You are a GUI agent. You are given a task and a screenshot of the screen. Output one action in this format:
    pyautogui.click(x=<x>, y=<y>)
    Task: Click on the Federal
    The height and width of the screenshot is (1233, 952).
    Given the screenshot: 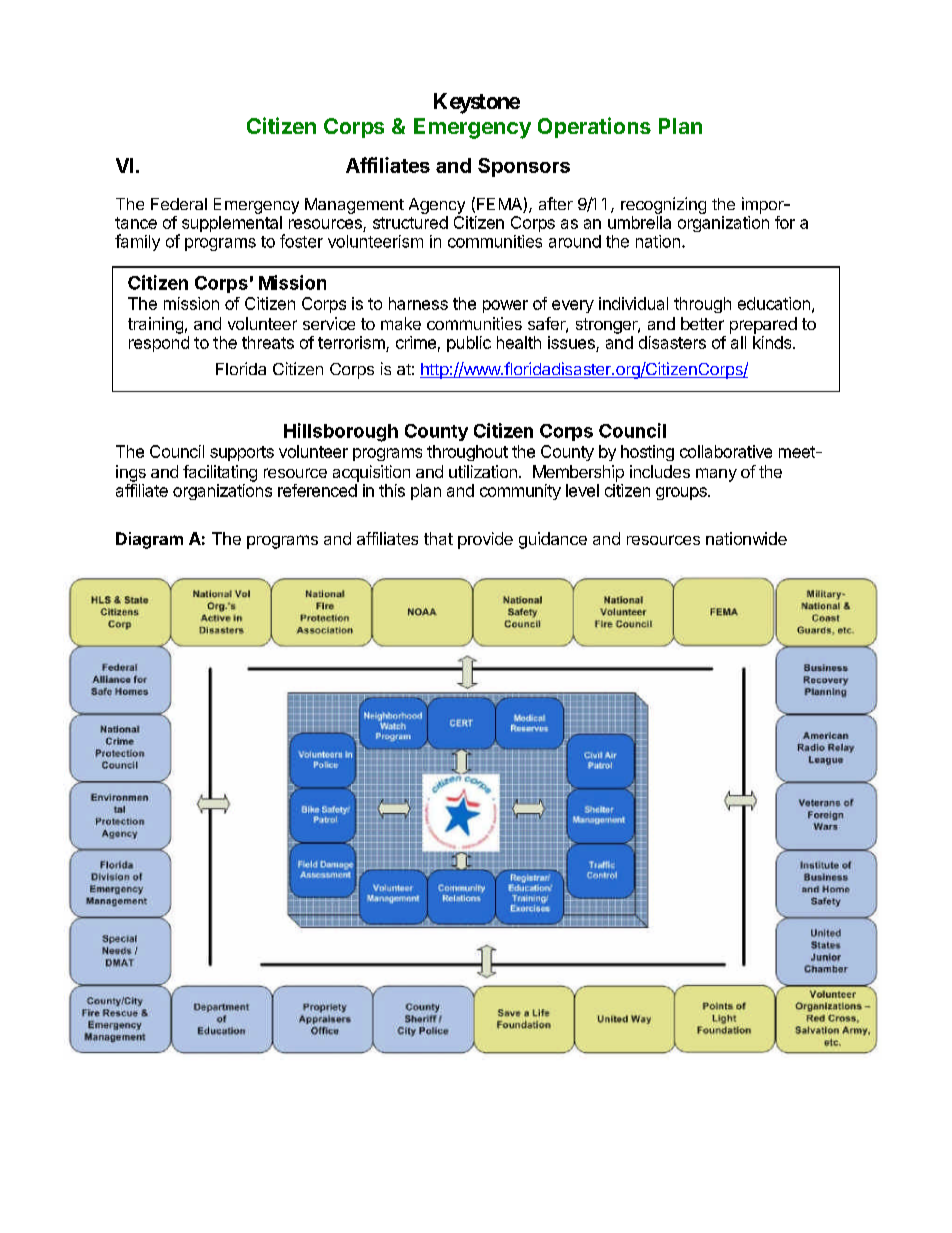 What is the action you would take?
    pyautogui.click(x=179, y=204)
